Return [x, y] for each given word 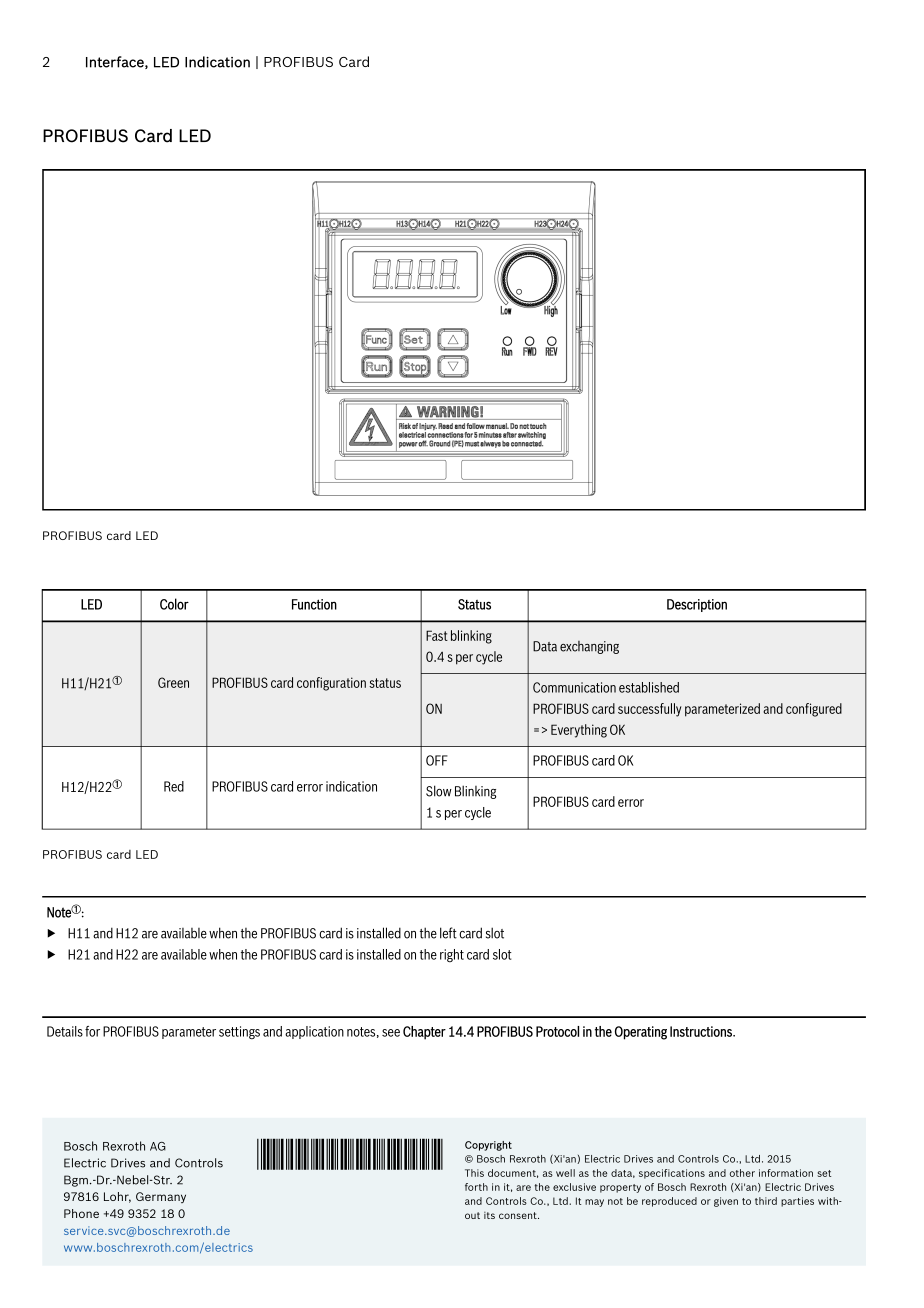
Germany [161, 1197]
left [448, 933]
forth [476, 1187]
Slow [439, 791]
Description [697, 605]
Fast [437, 635]
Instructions [702, 1031]
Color [174, 604]
